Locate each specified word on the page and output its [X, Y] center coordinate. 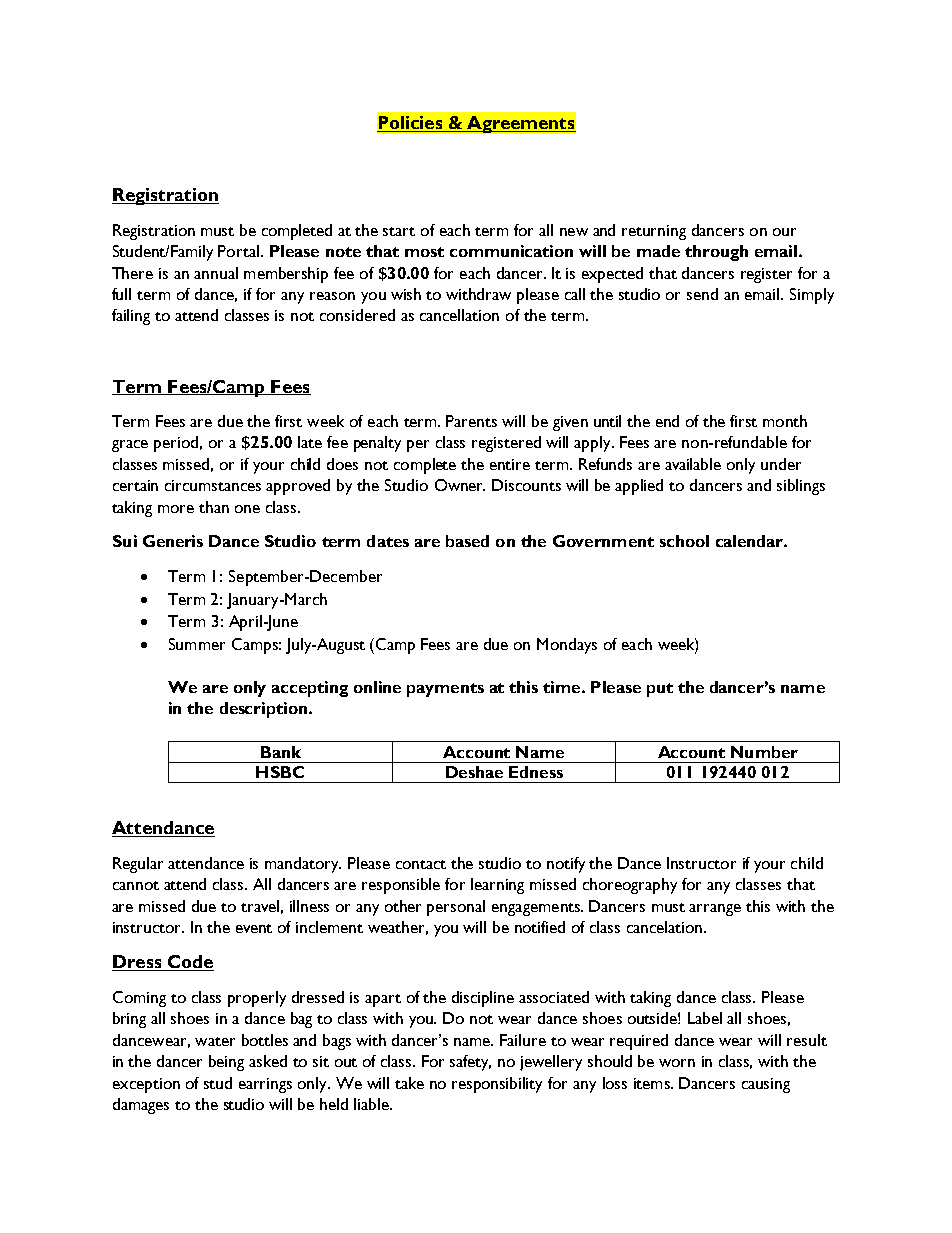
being [226, 1063]
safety [470, 1063]
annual [216, 273]
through [716, 253]
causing [766, 1085]
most [424, 252]
